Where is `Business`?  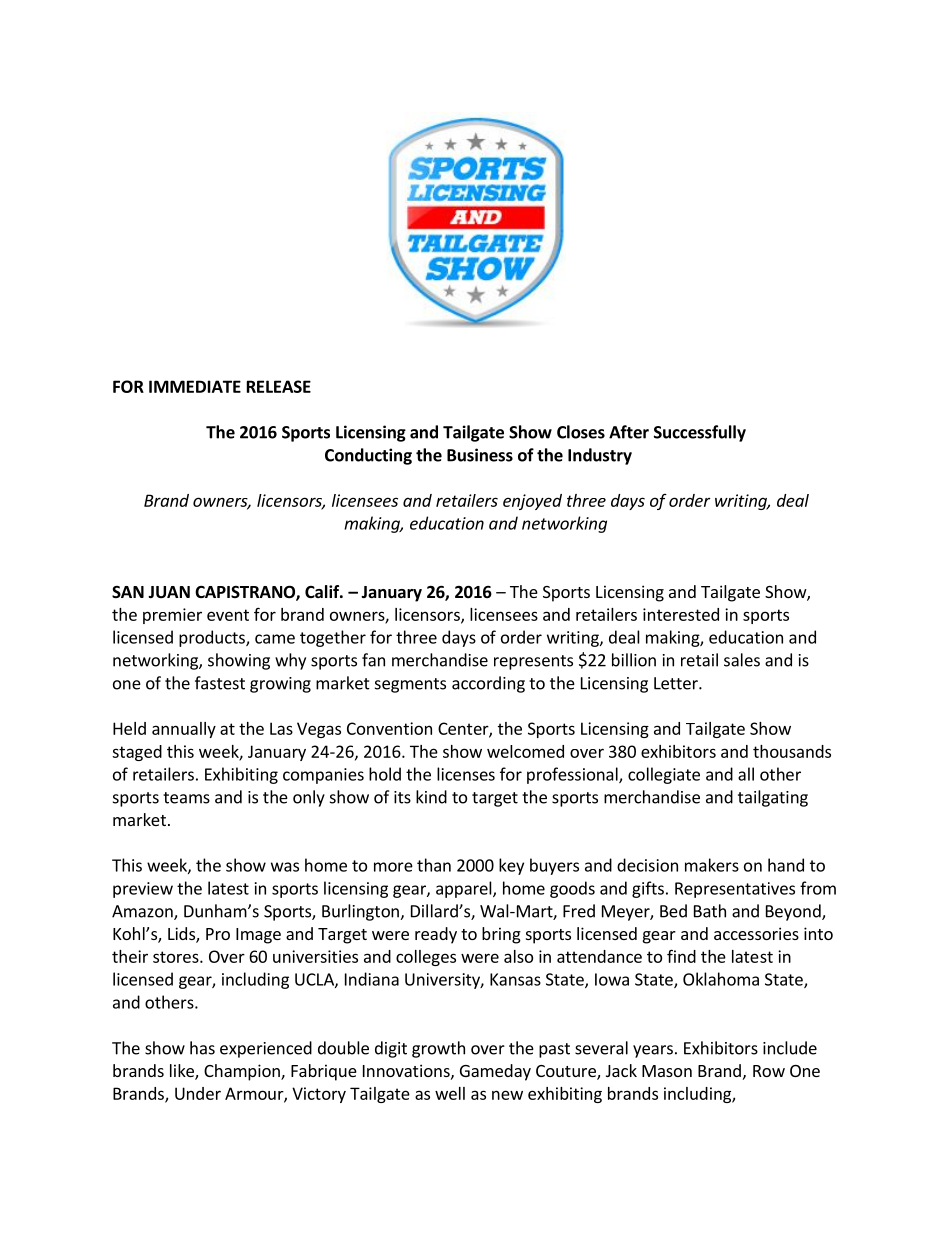
Business is located at coordinates (480, 455).
